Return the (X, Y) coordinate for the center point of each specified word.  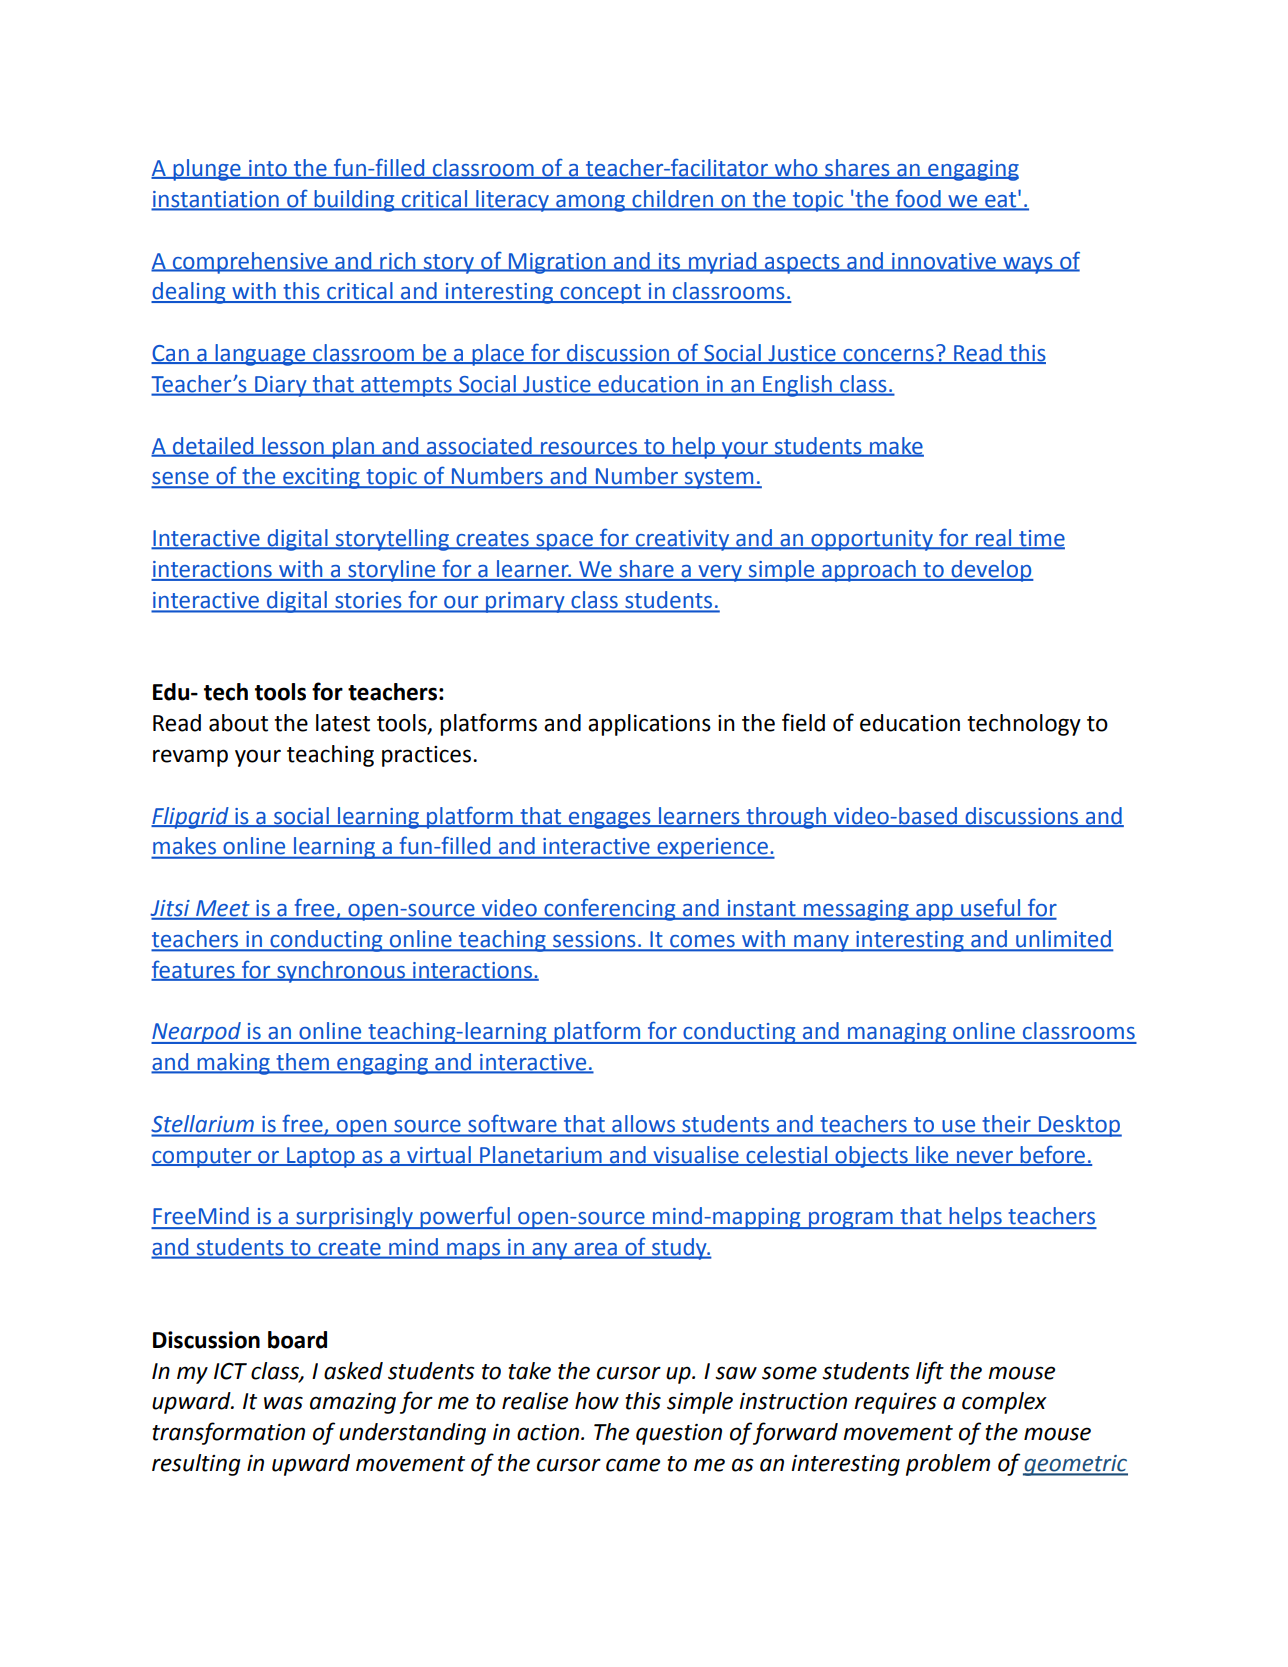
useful (990, 908)
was (283, 1403)
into (268, 169)
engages (609, 820)
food (918, 199)
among (591, 203)
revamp (190, 758)
